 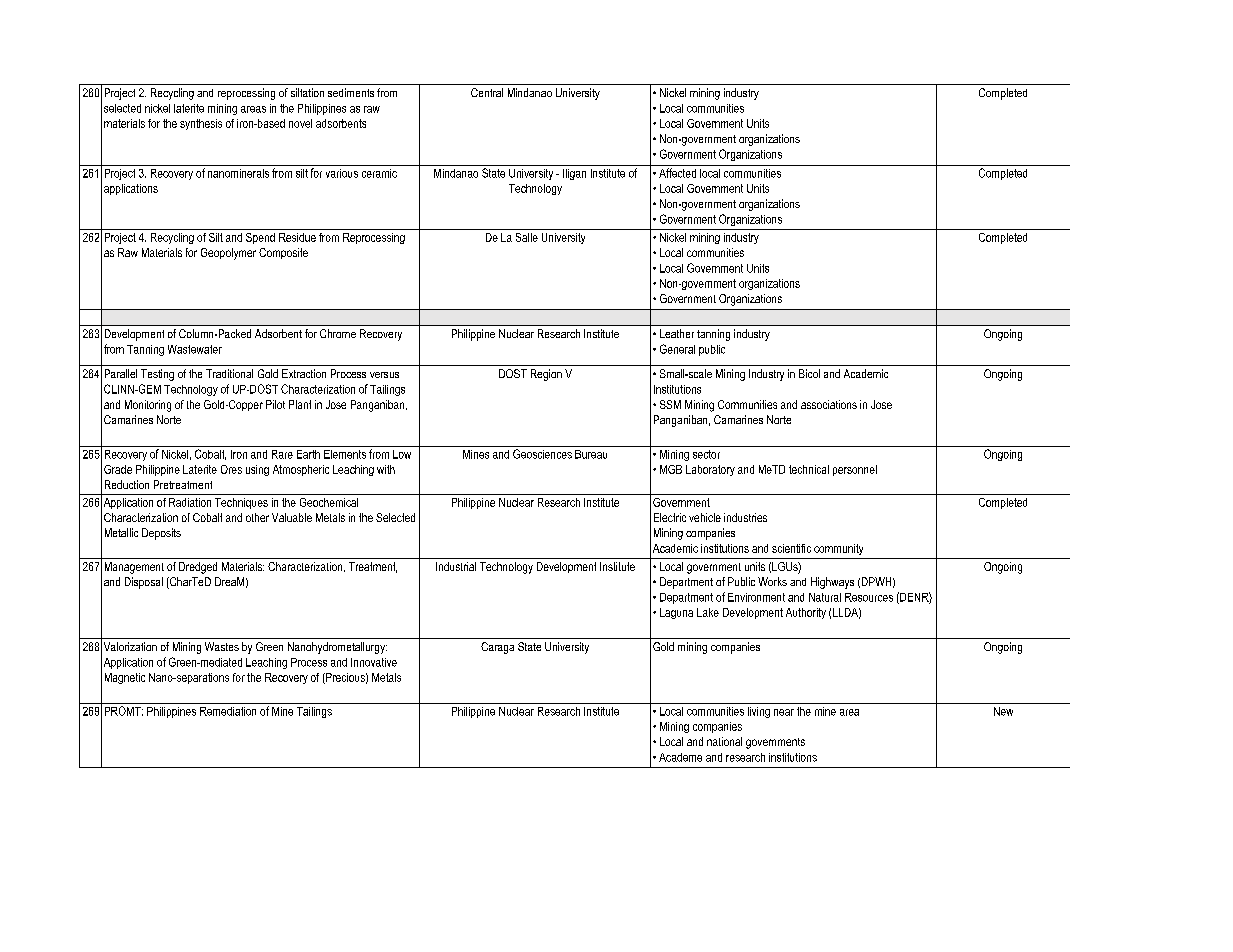 I want to click on Disposal, so click(x=144, y=583).
